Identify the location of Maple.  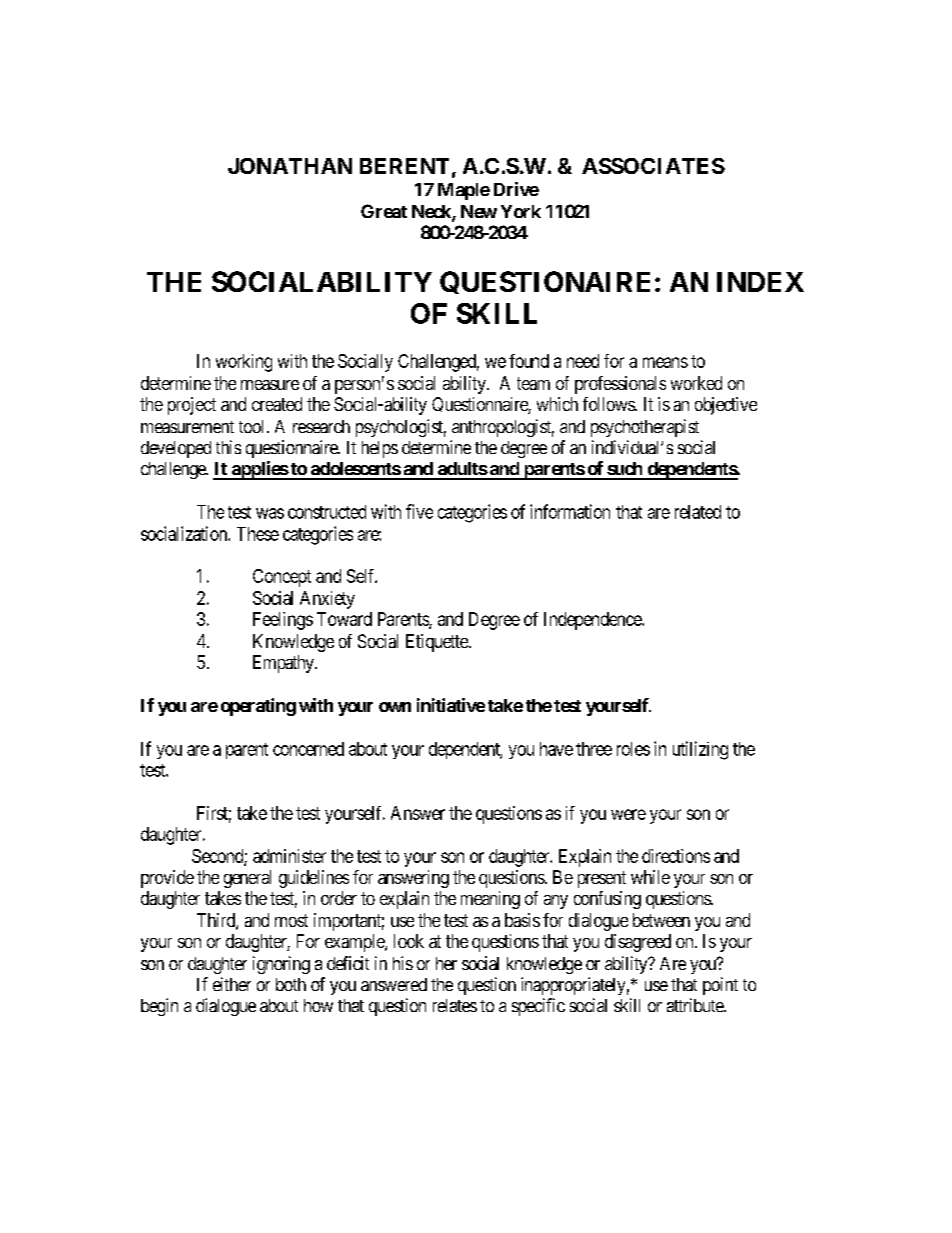
(464, 191).
